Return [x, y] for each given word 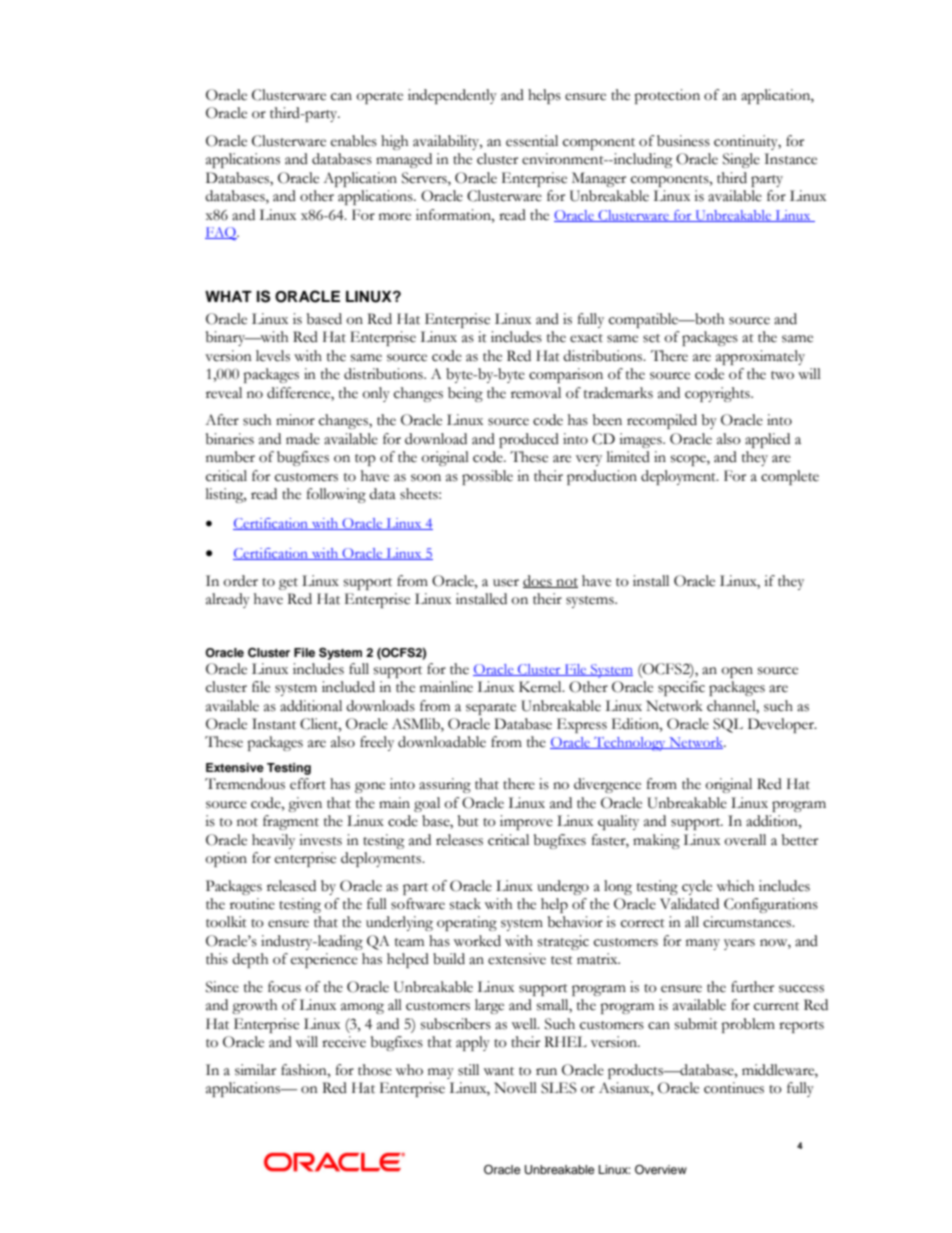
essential [532, 141]
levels [273, 356]
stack [465, 904]
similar [255, 1070]
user [506, 583]
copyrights [718, 394]
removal [536, 393]
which [736, 886]
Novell [515, 1088]
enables [354, 141]
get [288, 584]
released [291, 886]
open [737, 672]
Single [741, 160]
